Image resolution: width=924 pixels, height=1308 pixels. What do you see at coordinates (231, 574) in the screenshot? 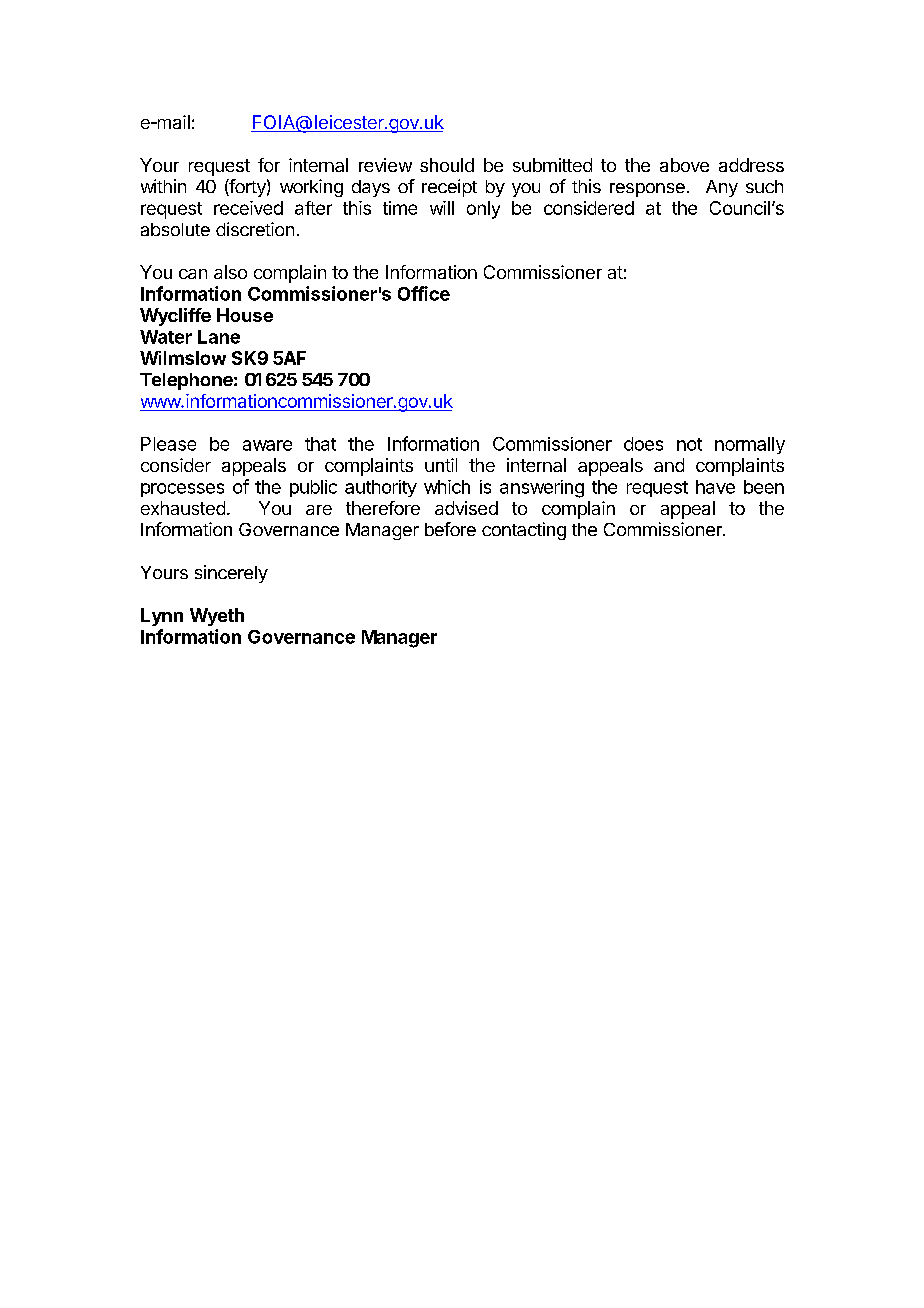
I see `sincerely` at bounding box center [231, 574].
